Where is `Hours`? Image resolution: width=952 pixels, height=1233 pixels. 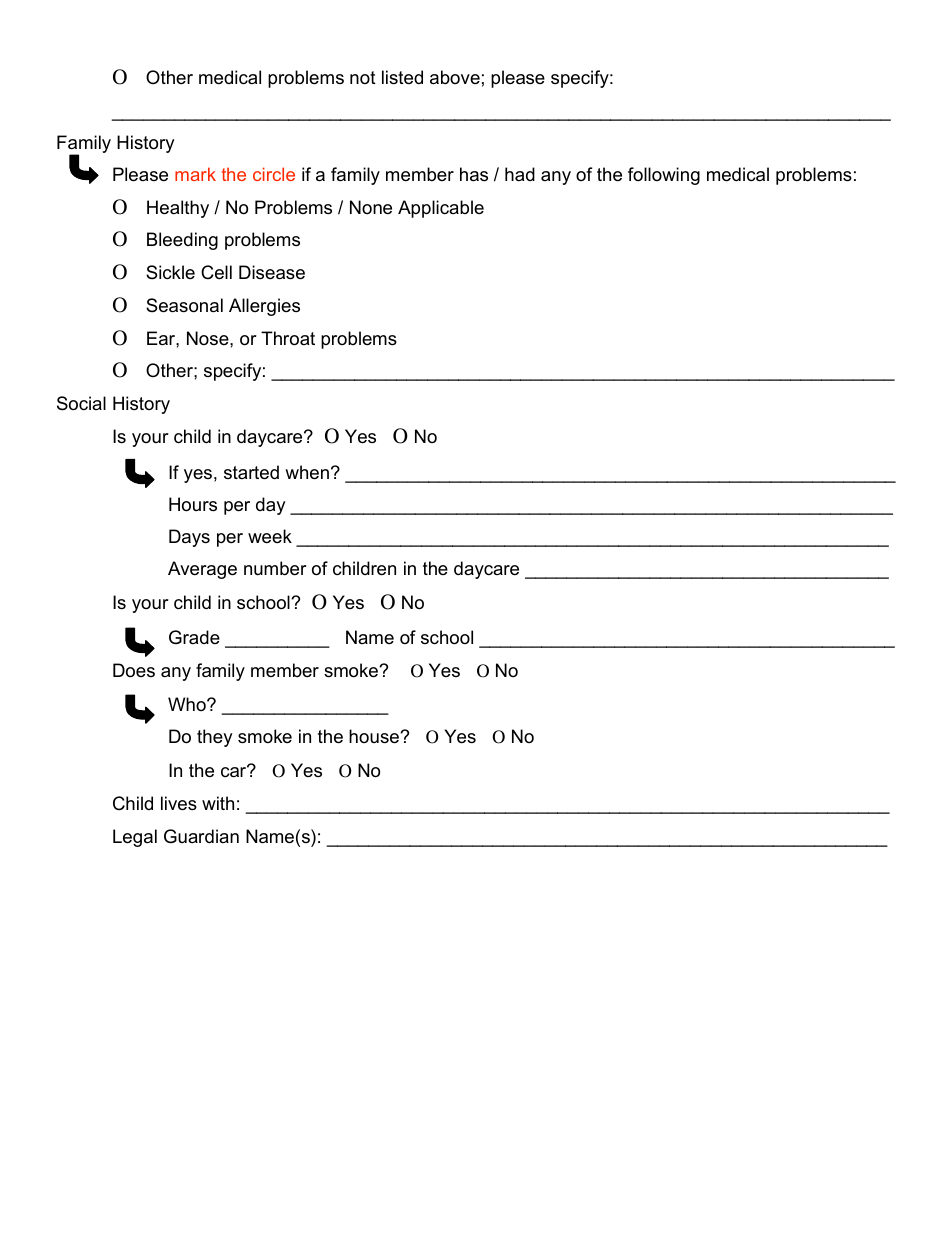
Hours is located at coordinates (193, 504).
